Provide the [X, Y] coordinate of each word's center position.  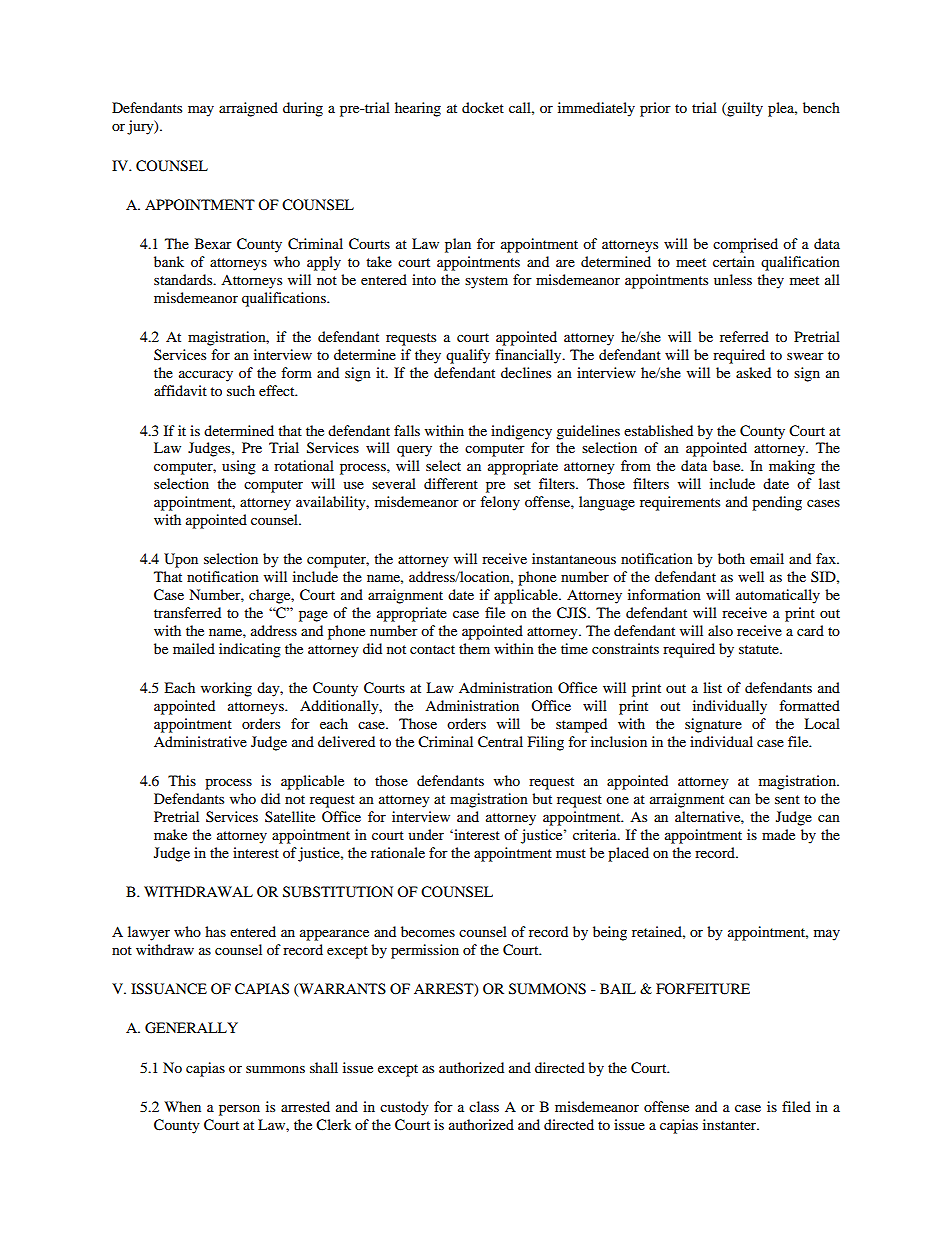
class [484, 1106]
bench [821, 107]
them [474, 648]
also [720, 630]
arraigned [248, 109]
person [239, 1110]
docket [483, 107]
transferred [187, 612]
